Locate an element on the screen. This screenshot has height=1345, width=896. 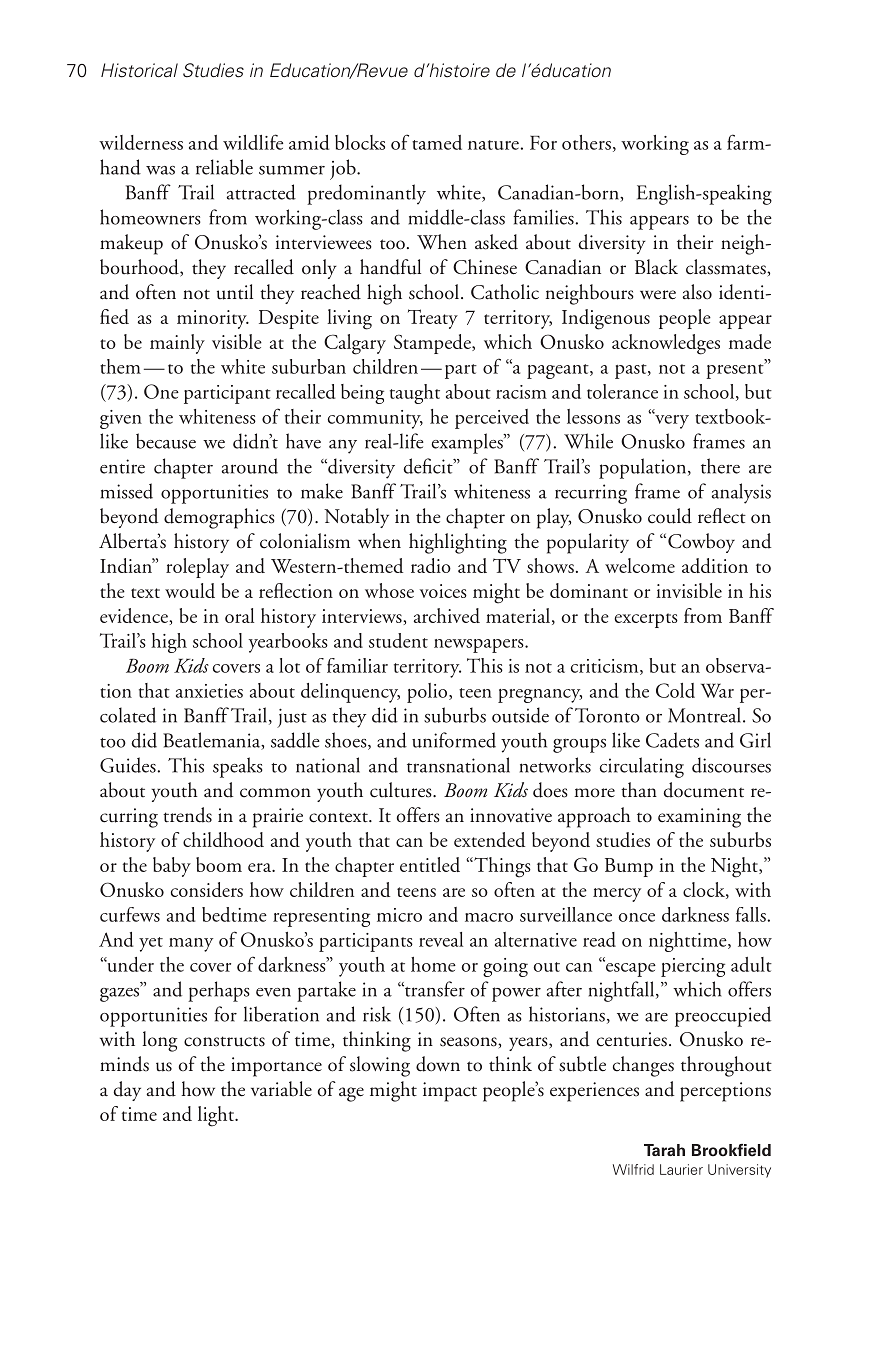
day is located at coordinates (127, 1091).
